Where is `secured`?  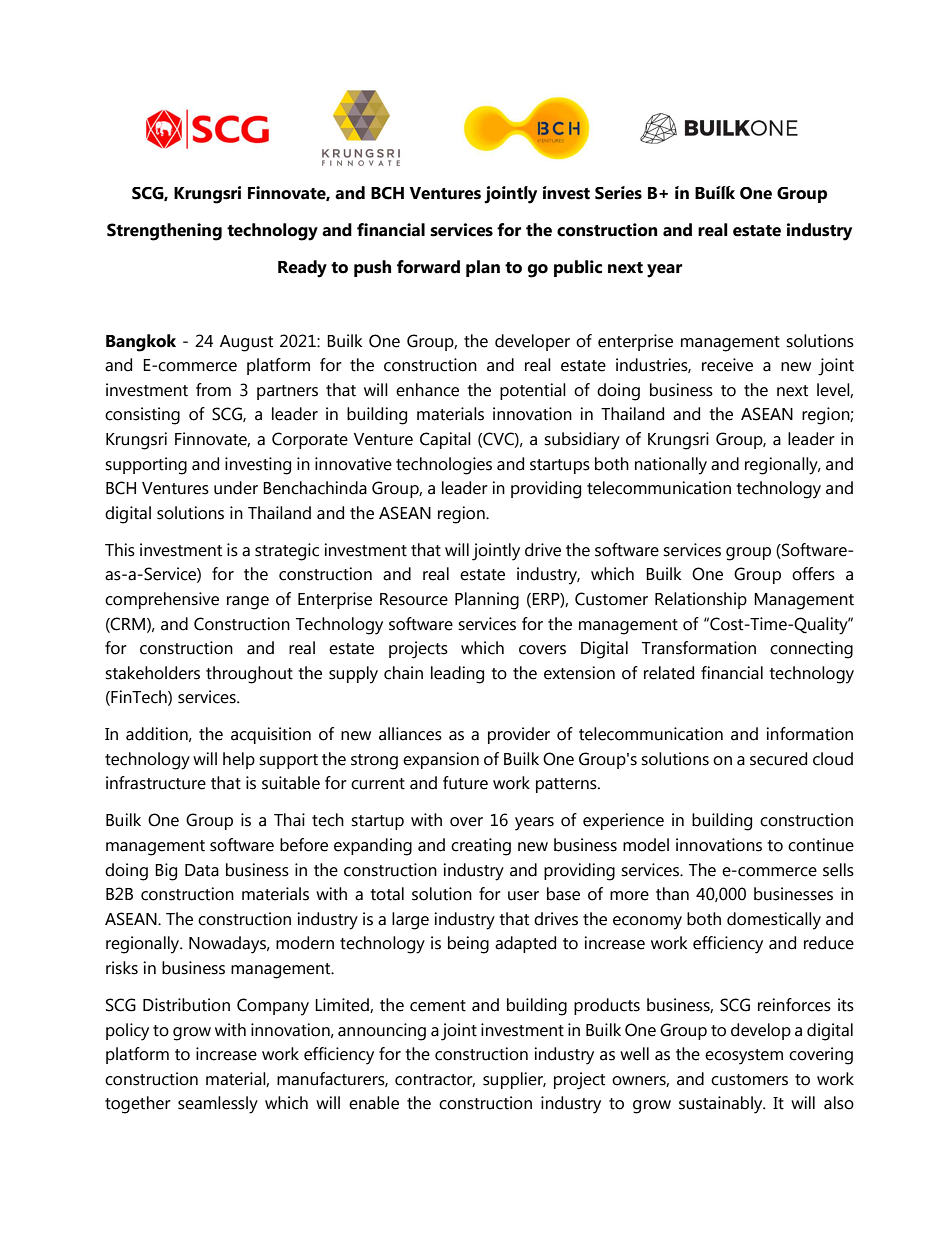 secured is located at coordinates (778, 759).
